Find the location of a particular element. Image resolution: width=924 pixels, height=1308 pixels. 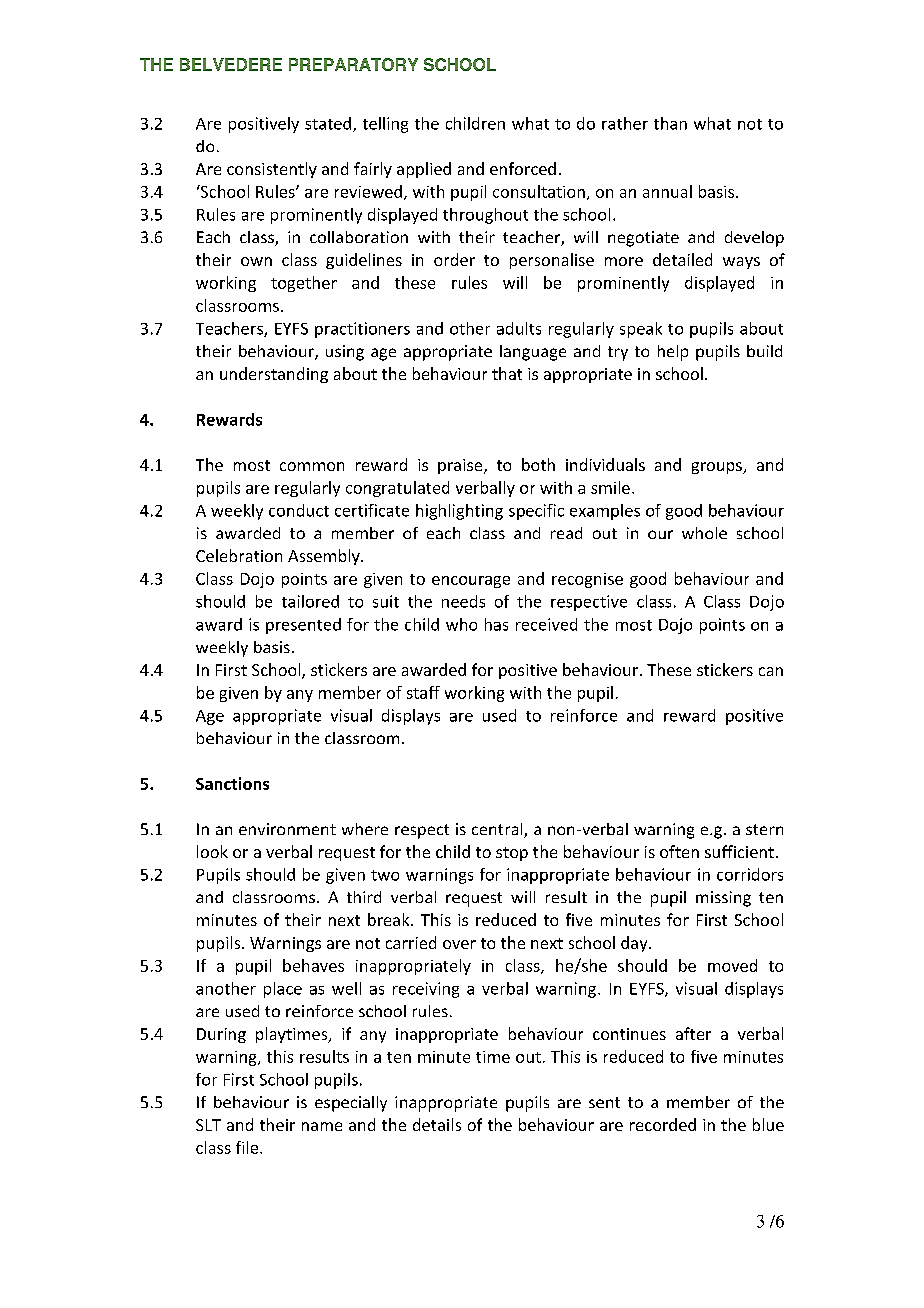

has is located at coordinates (496, 624).
